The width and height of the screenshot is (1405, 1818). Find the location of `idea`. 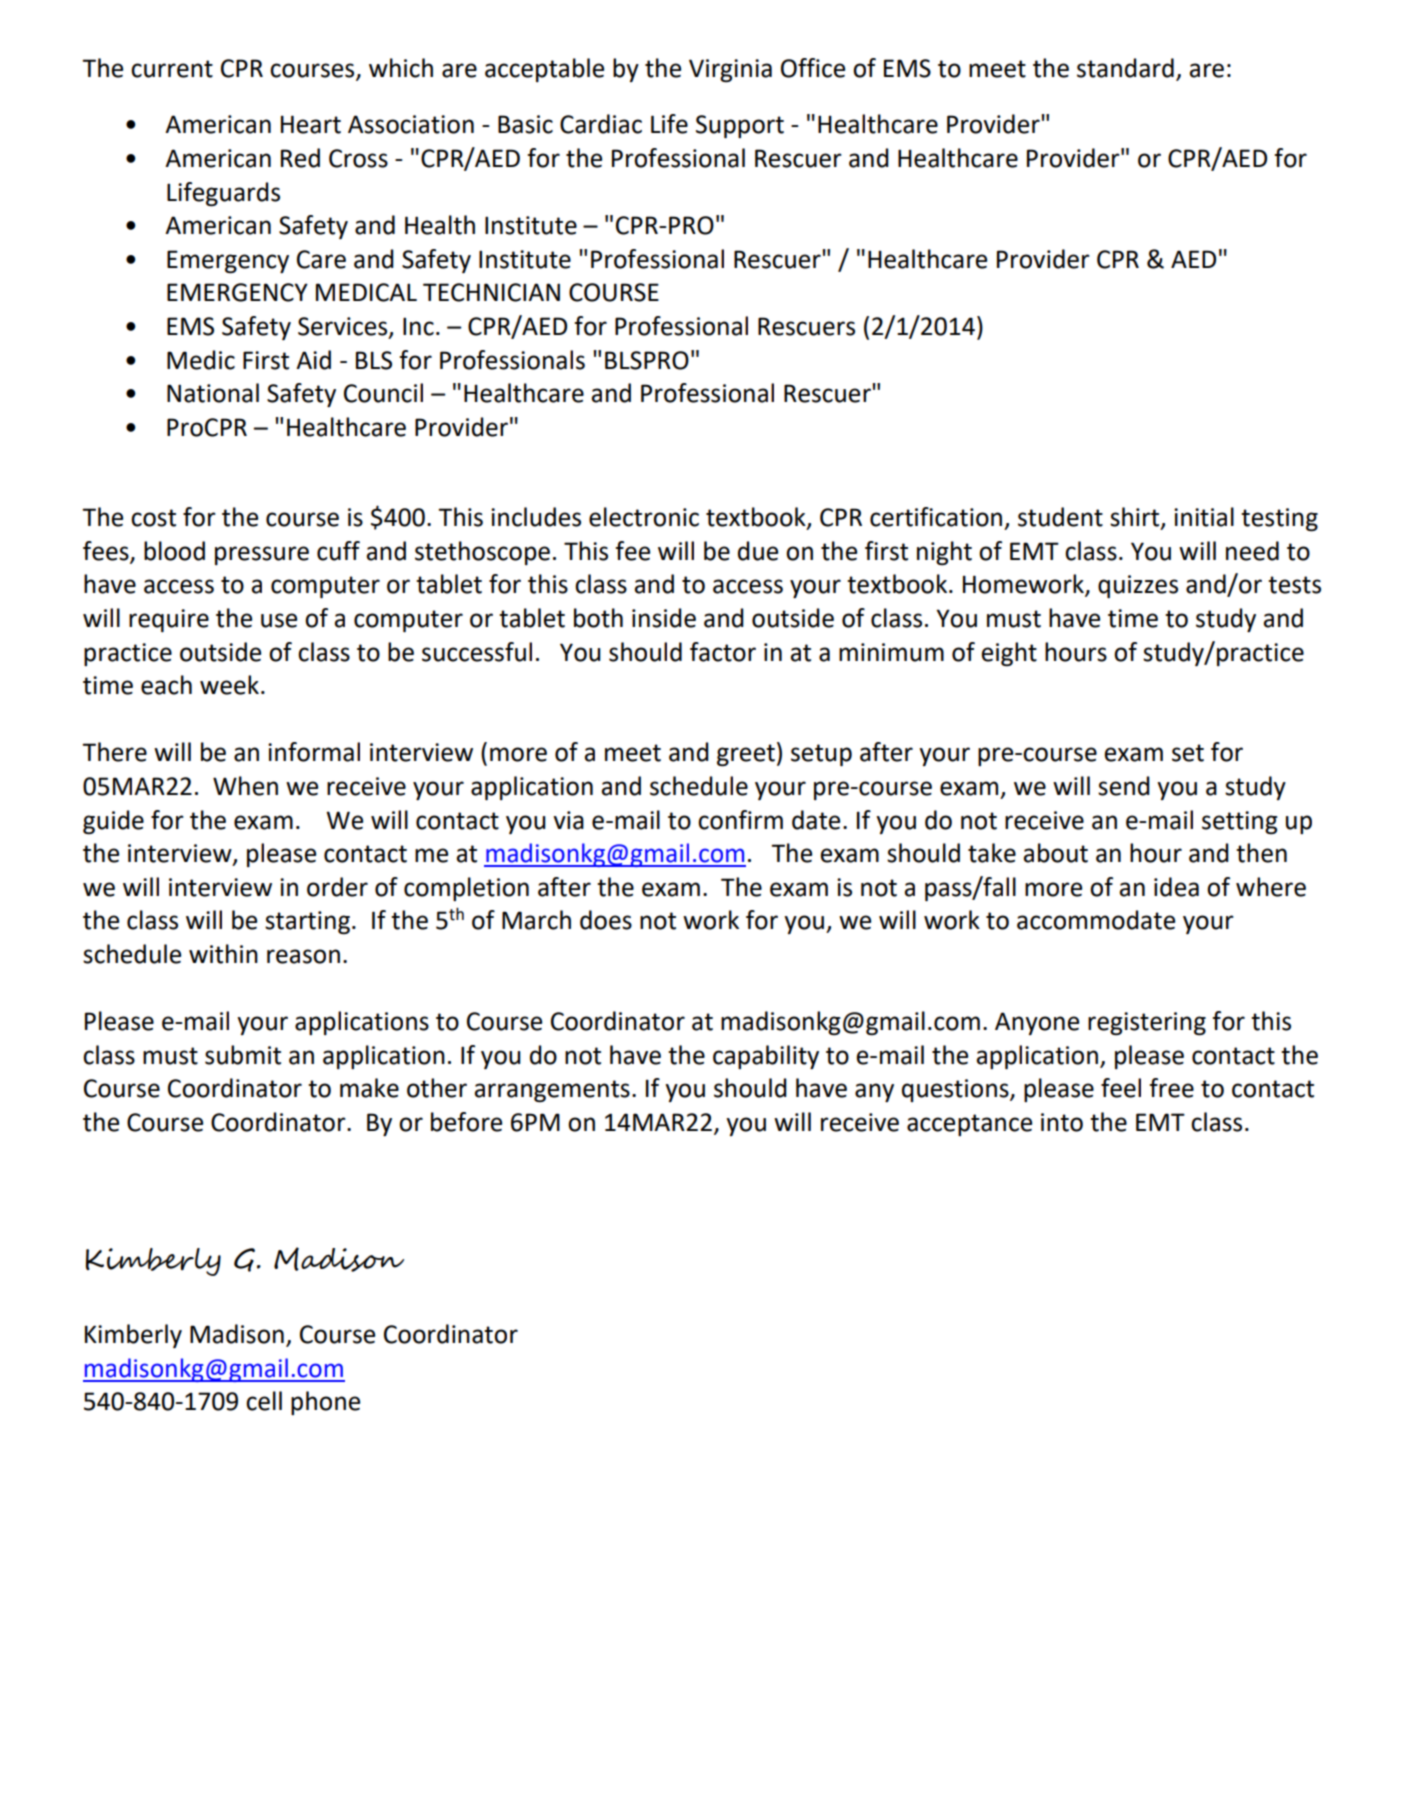

idea is located at coordinates (1176, 887).
